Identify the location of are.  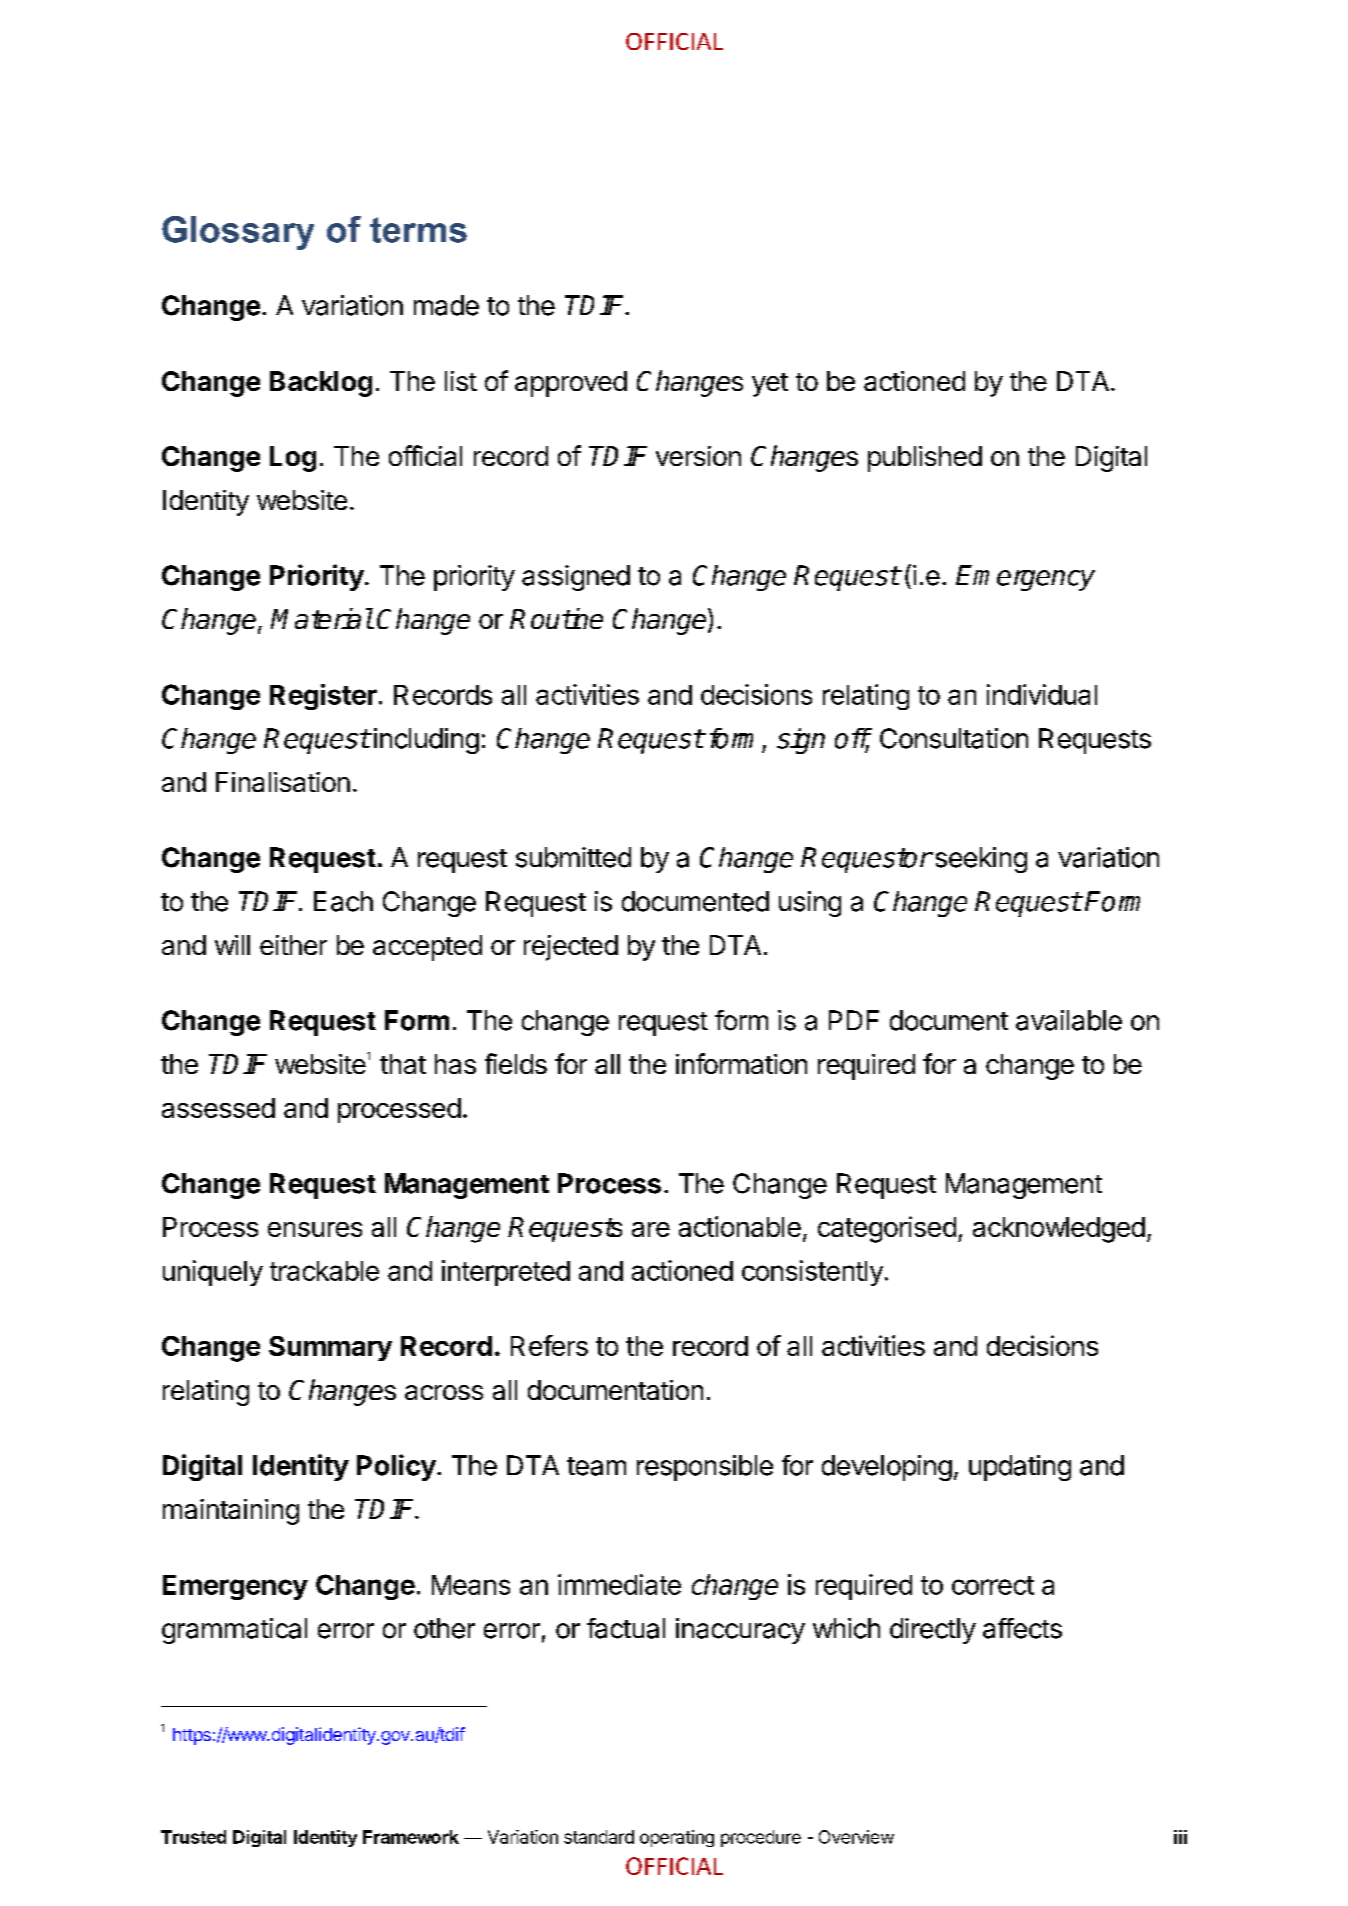
(651, 1229).
